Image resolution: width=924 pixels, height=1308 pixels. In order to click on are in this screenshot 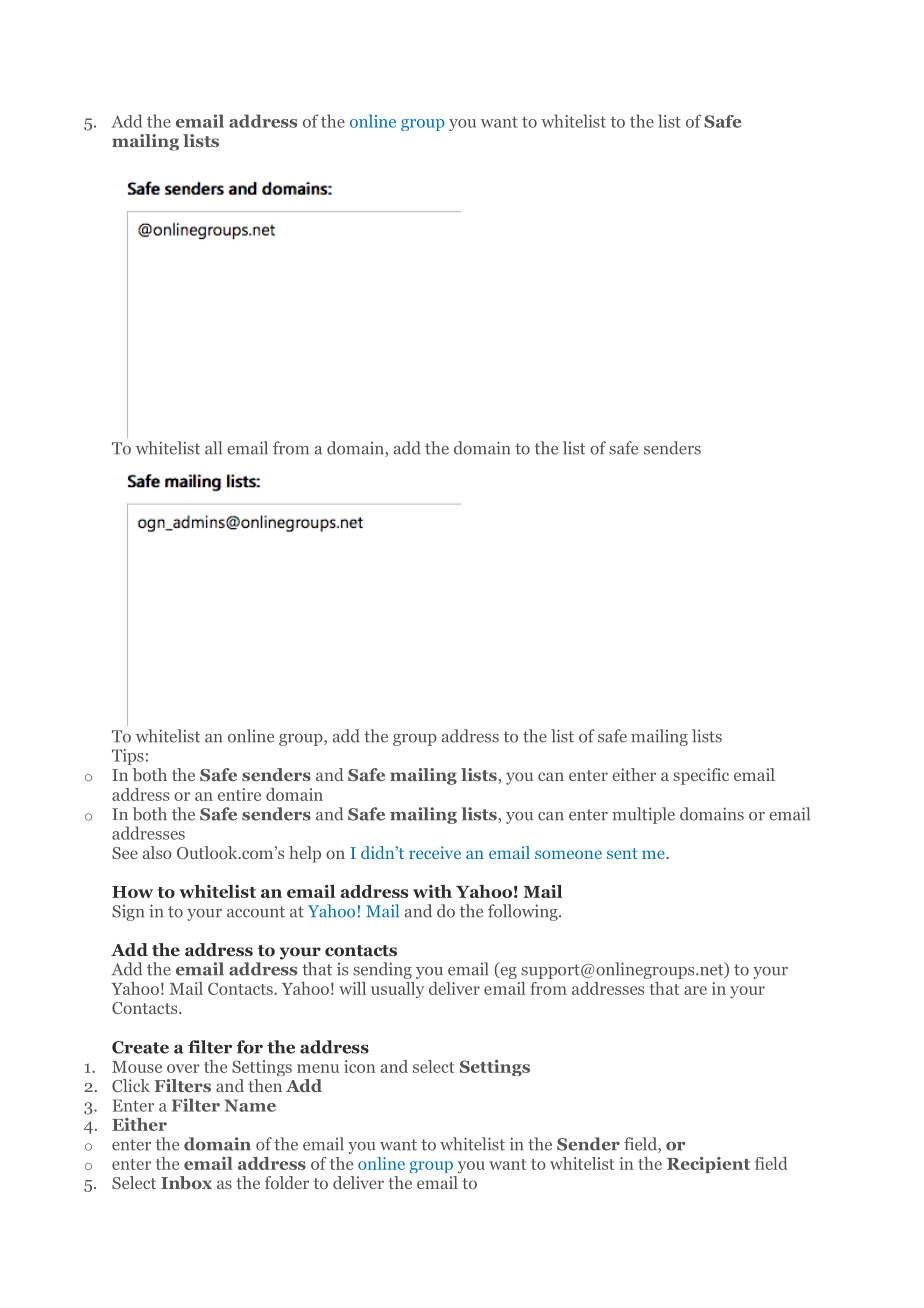, I will do `click(695, 990)`.
